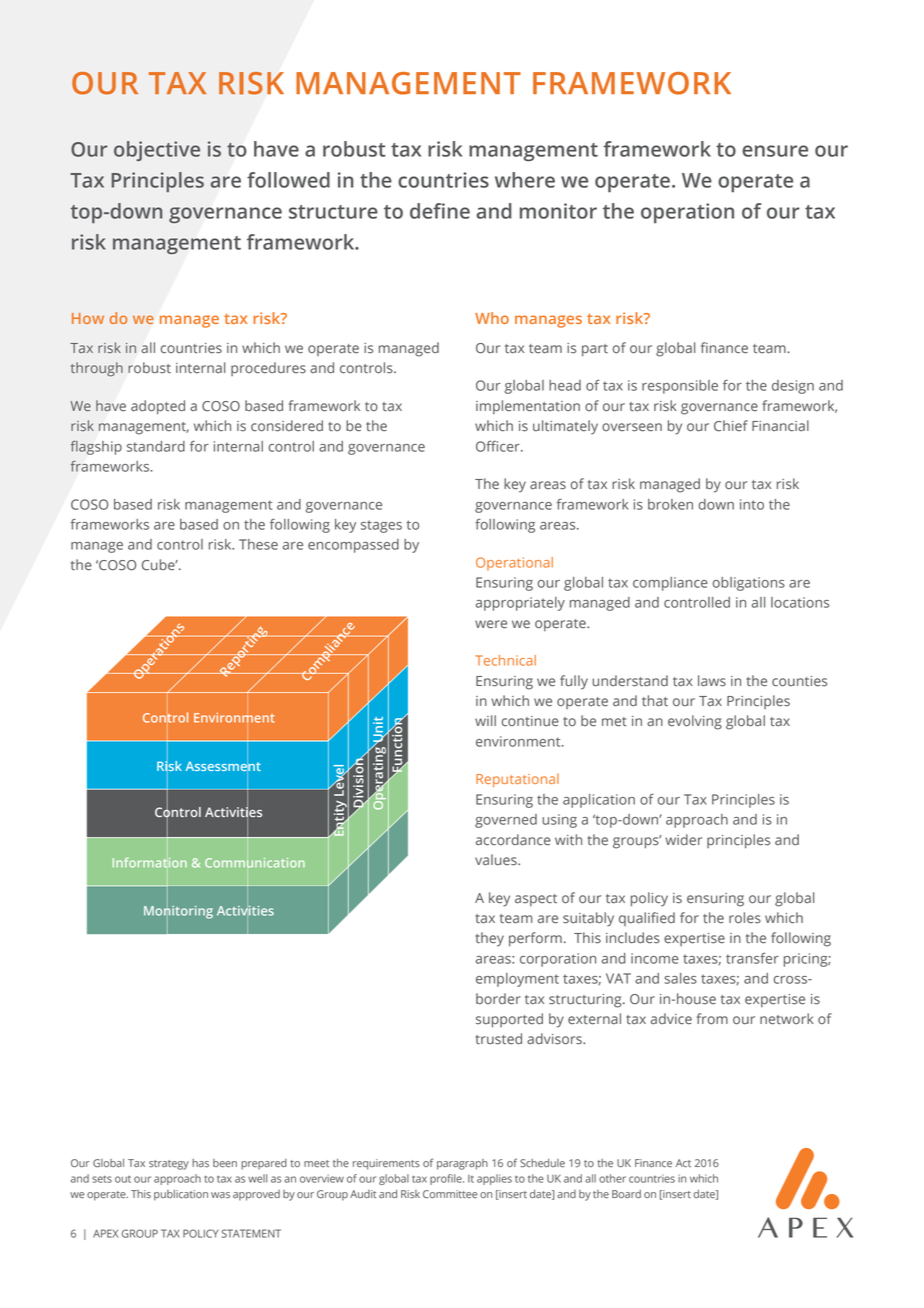 The image size is (924, 1308). I want to click on Assessment, so click(223, 766).
